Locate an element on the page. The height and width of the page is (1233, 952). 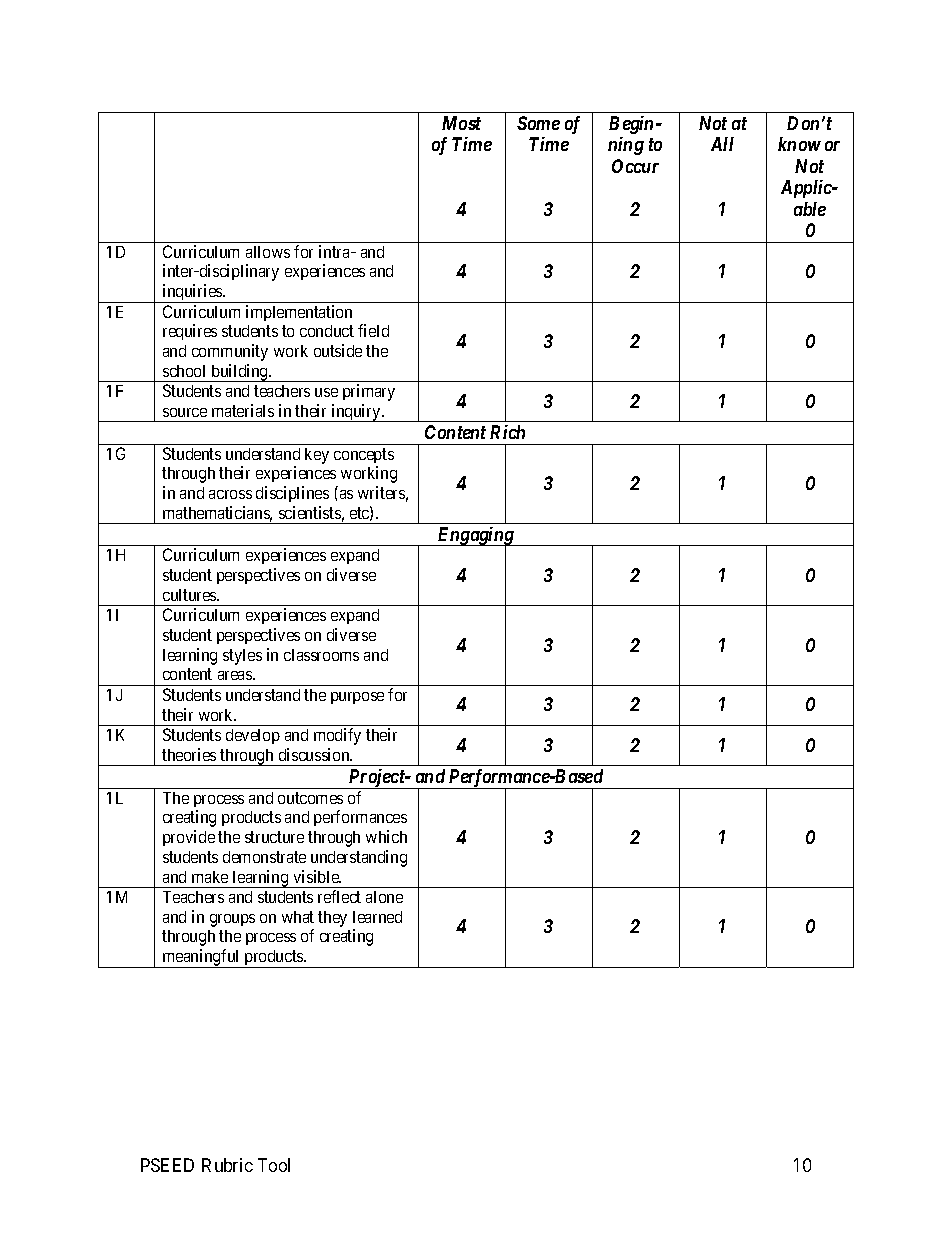
concepts is located at coordinates (364, 455).
